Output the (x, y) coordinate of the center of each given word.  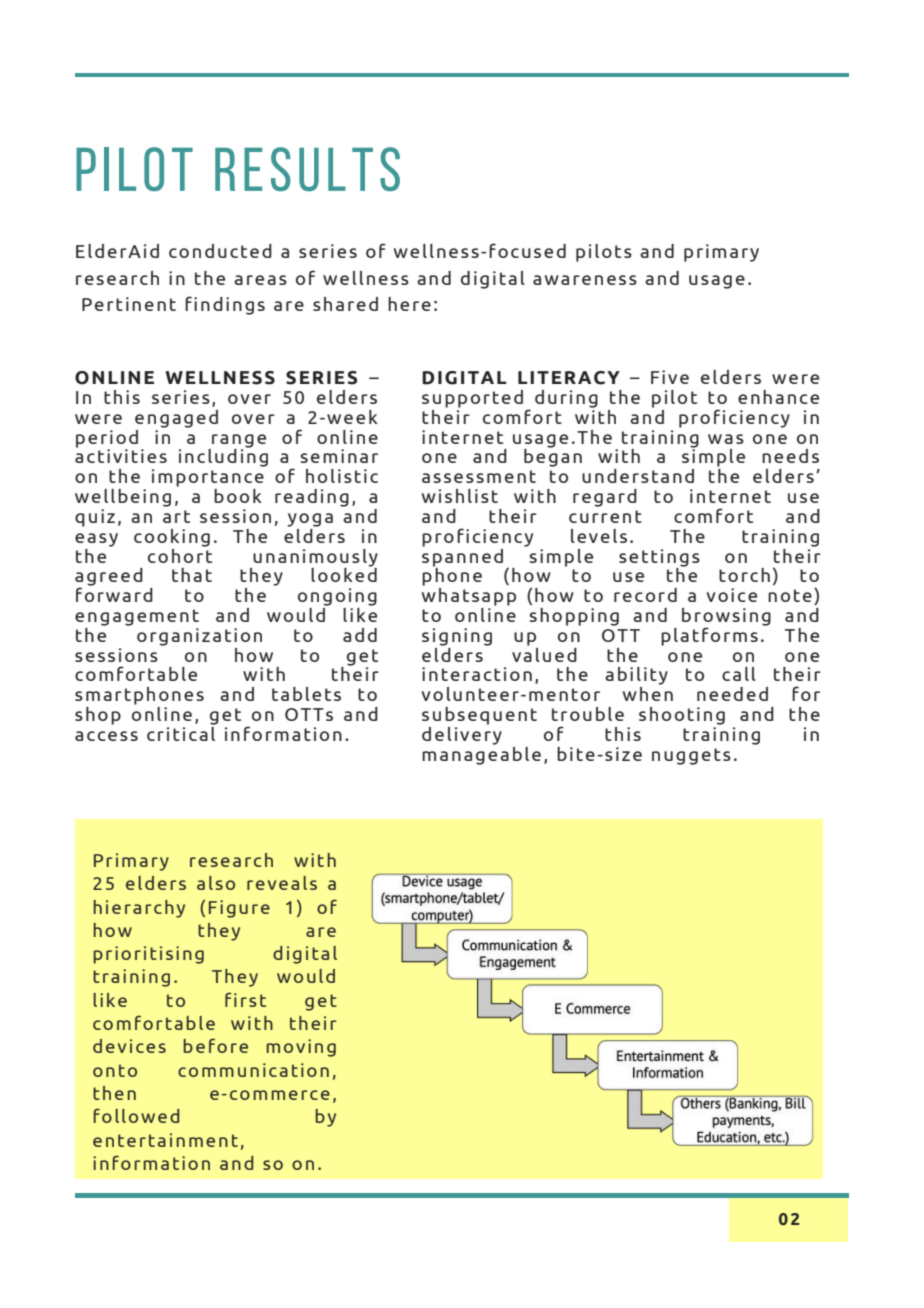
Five (670, 377)
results (307, 169)
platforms (709, 636)
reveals (282, 883)
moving (301, 1048)
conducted (220, 251)
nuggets (691, 756)
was (726, 439)
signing (457, 637)
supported (472, 399)
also (216, 883)
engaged (176, 419)
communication (253, 1070)
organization (199, 637)
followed (136, 1115)
